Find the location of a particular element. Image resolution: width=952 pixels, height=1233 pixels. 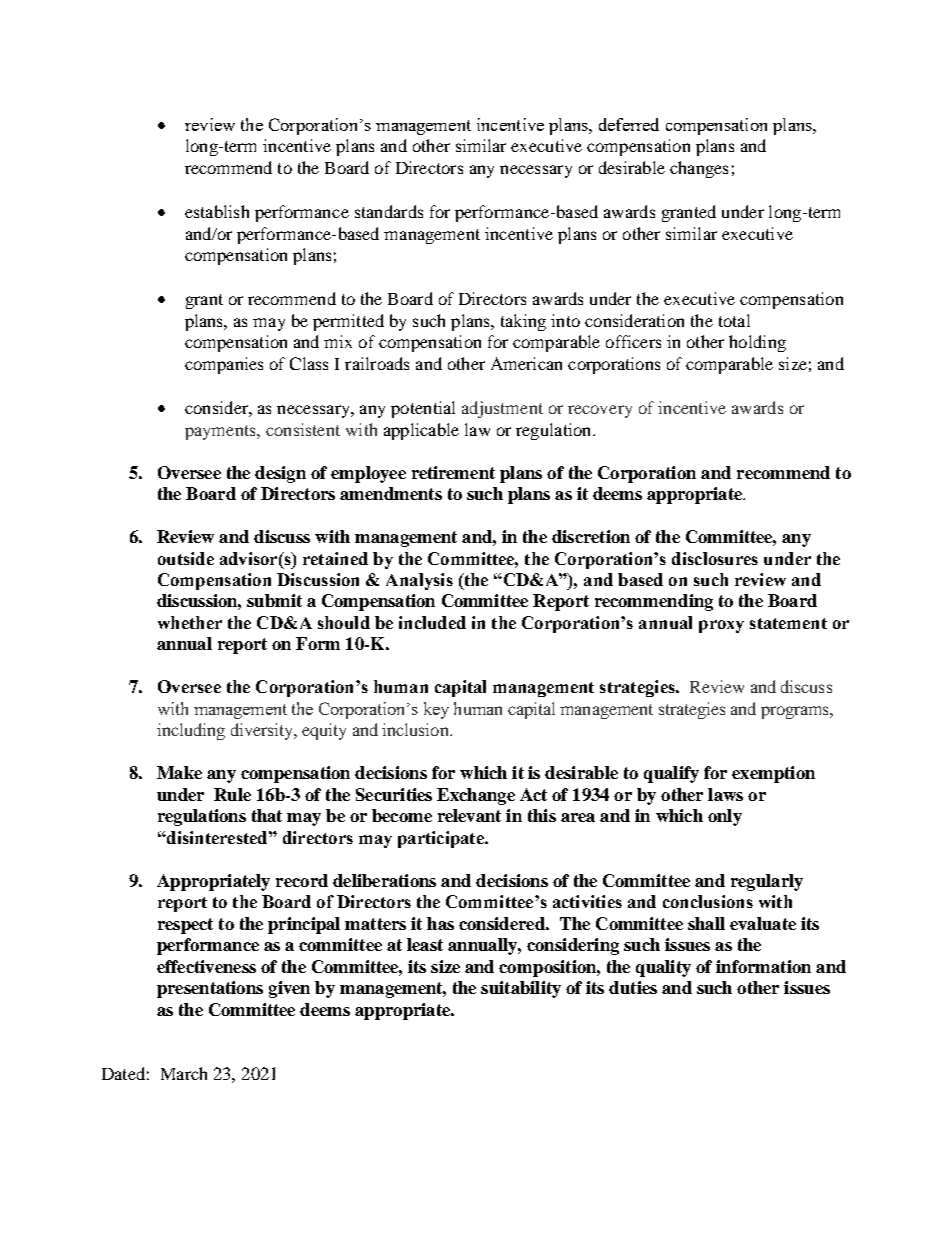

March is located at coordinates (184, 1073).
